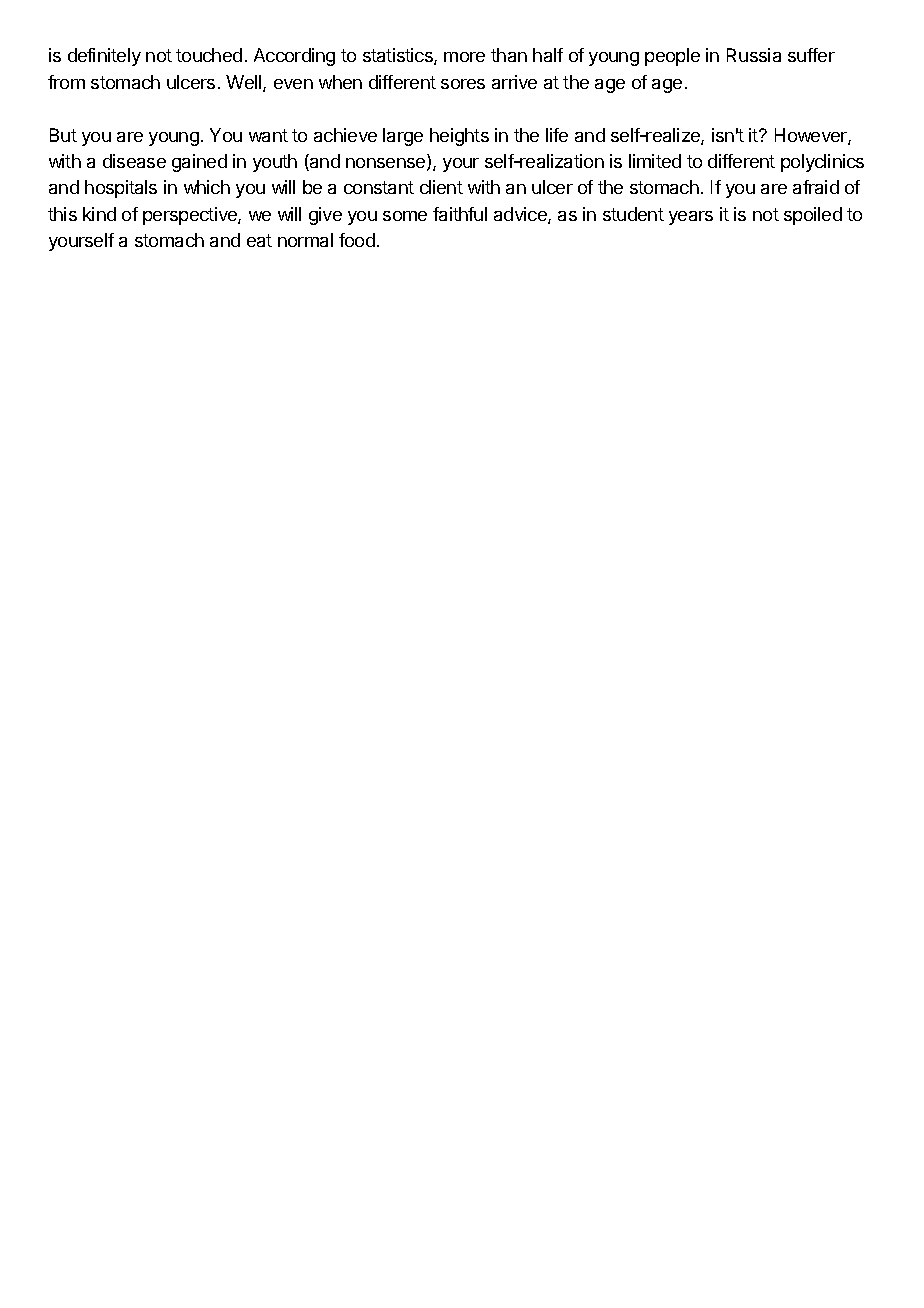 The image size is (924, 1308). Describe the element at coordinates (63, 135) in the image. I see `But` at that location.
